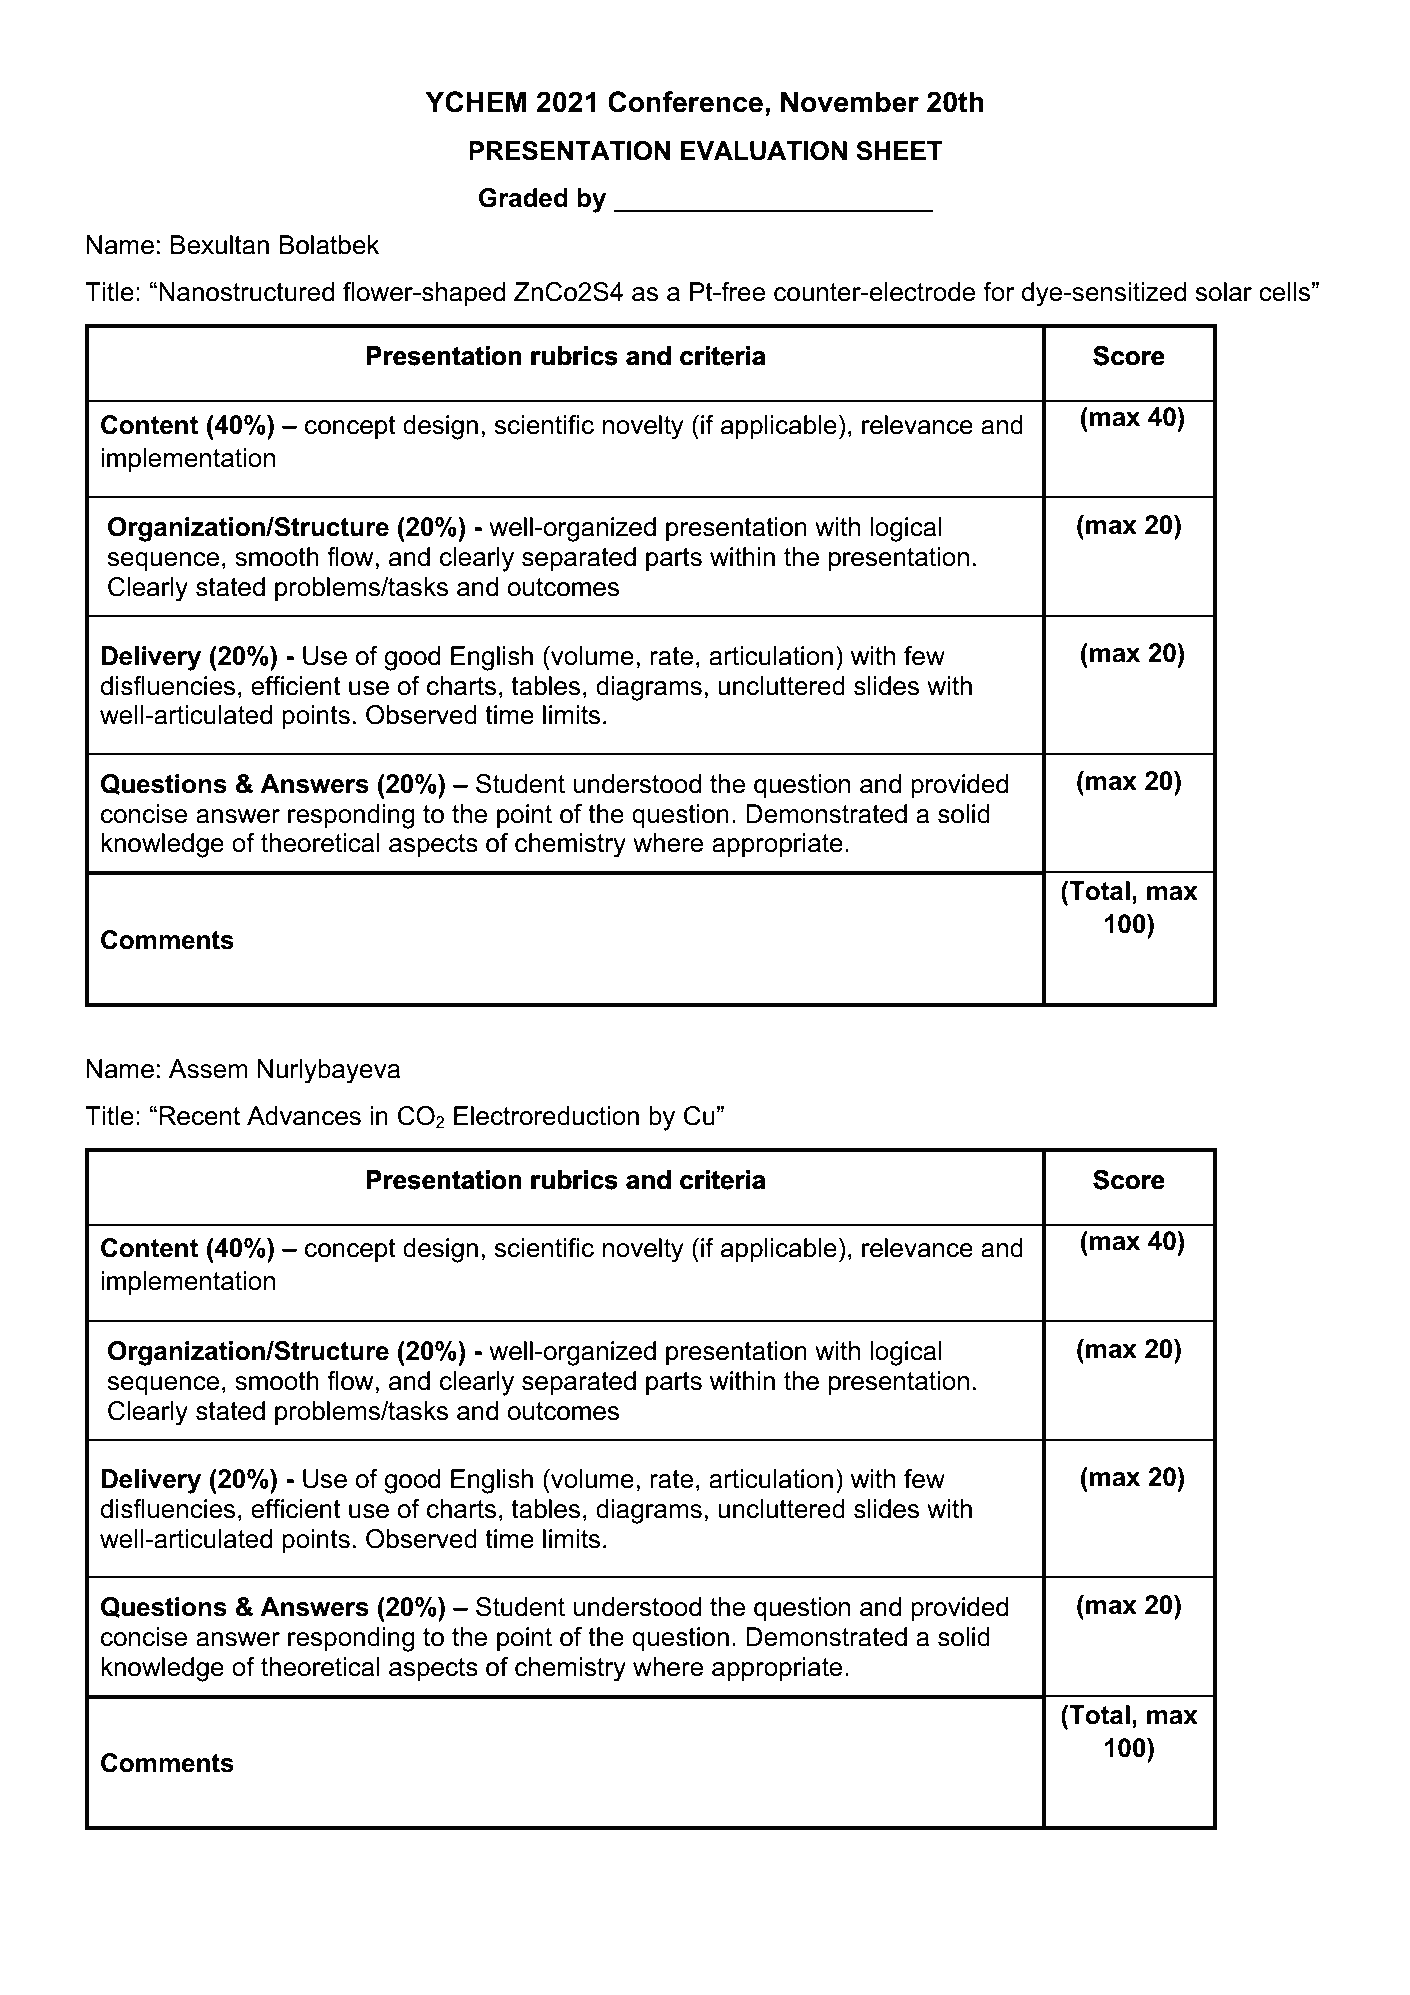  I want to click on Recent, so click(199, 1116).
